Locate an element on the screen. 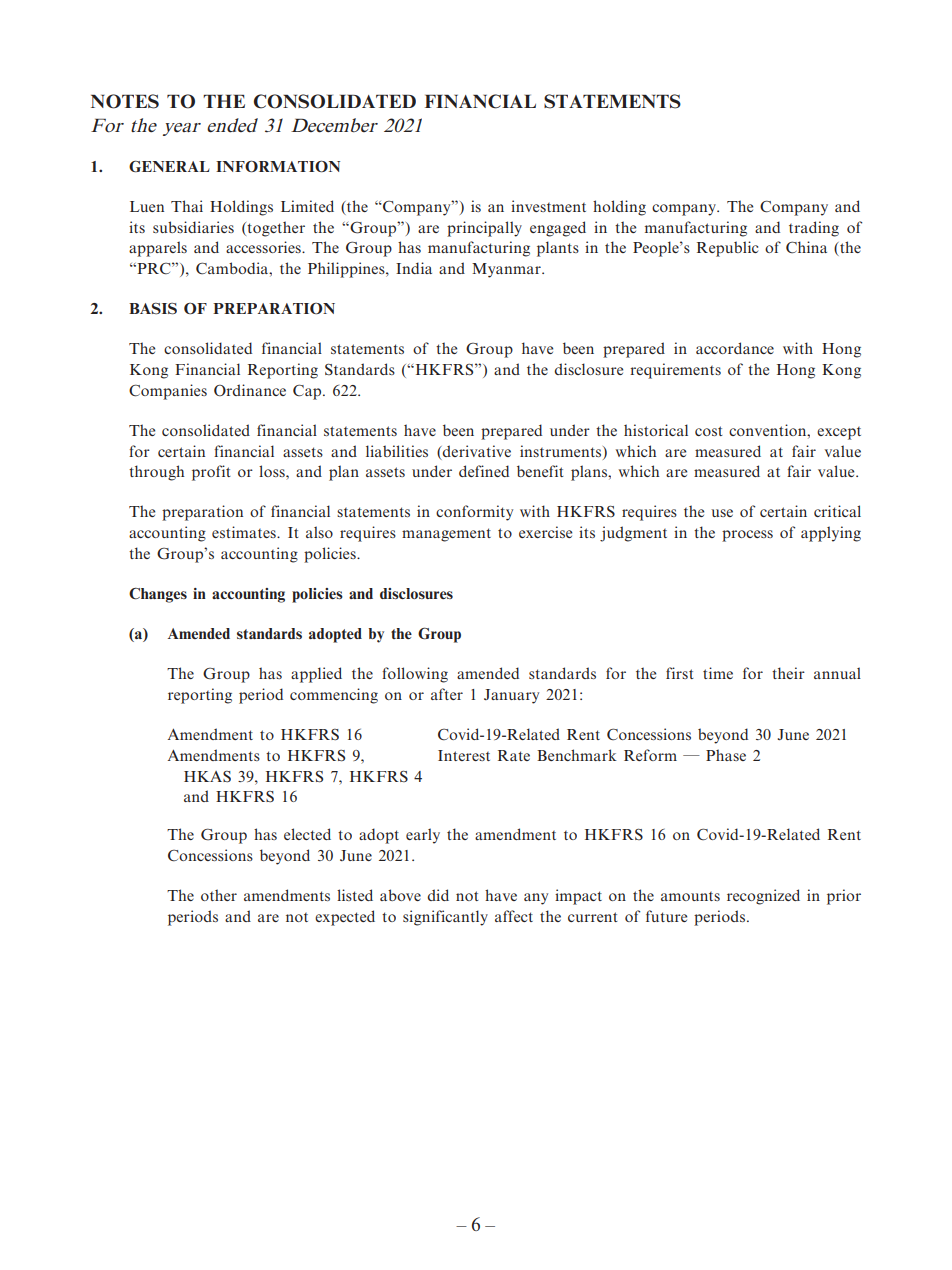 The width and height of the screenshot is (952, 1270). GENERAL is located at coordinates (169, 166).
